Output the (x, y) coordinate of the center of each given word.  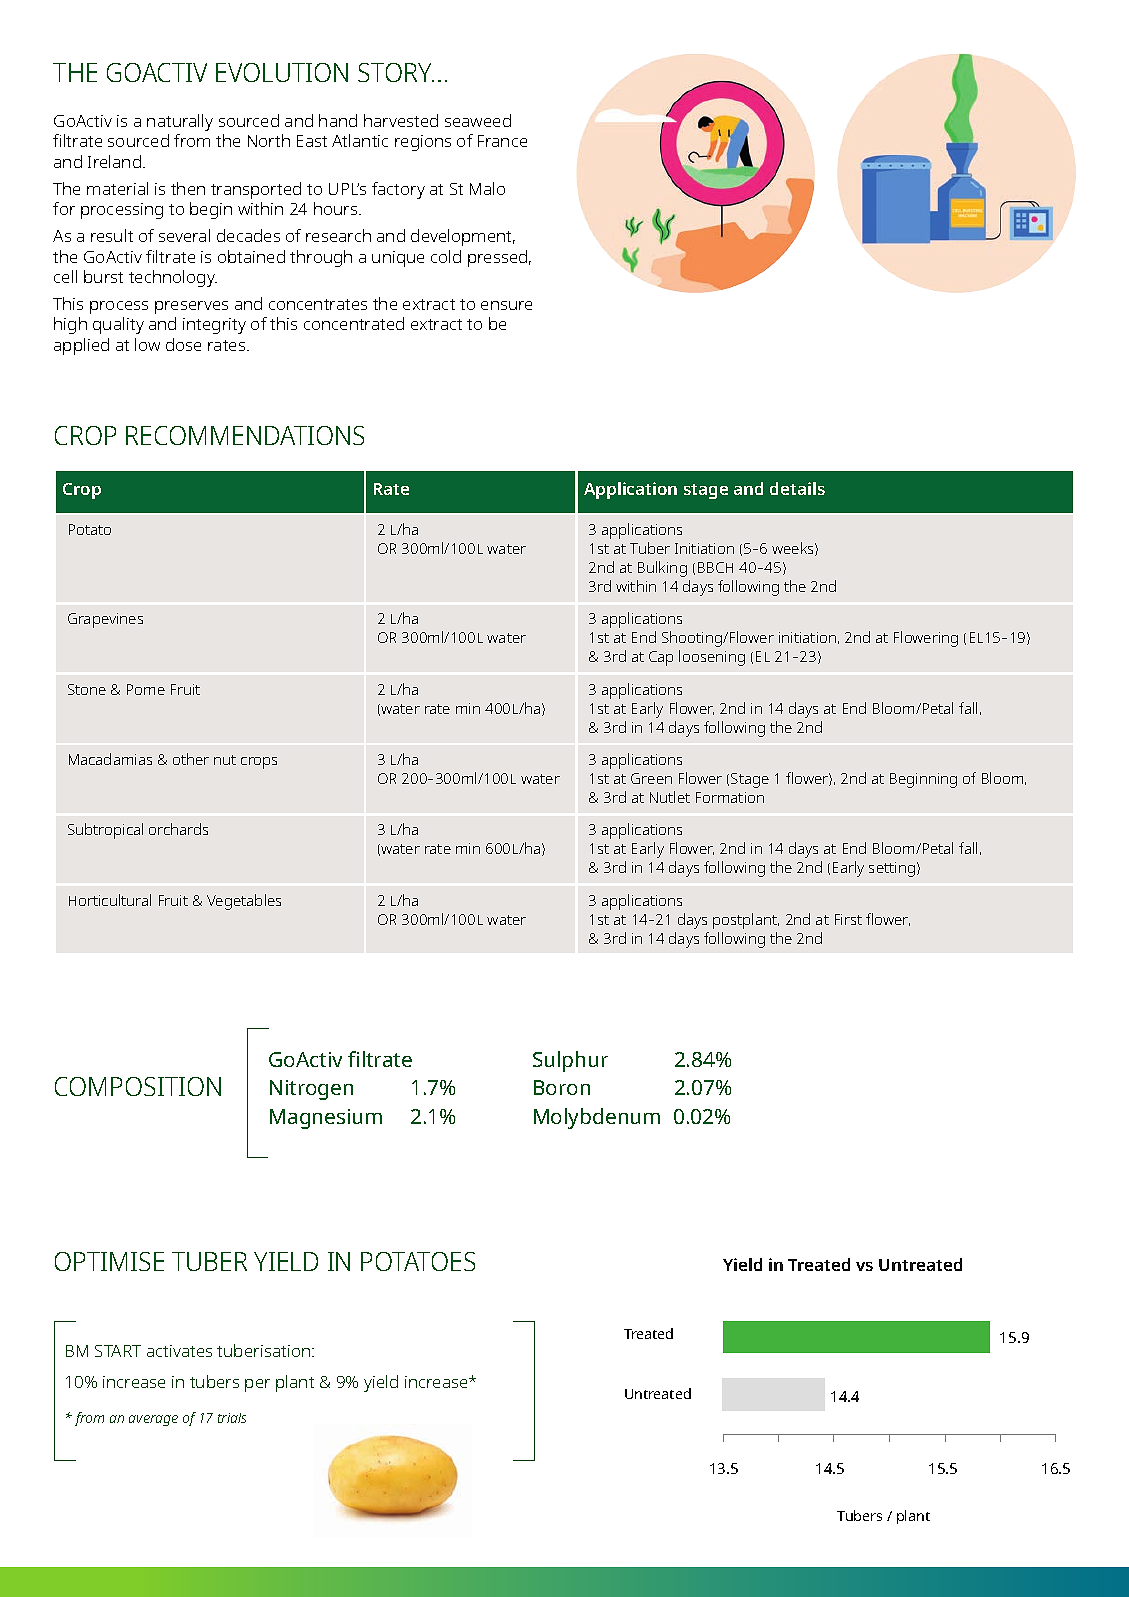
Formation (730, 797)
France (502, 141)
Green (651, 778)
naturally (180, 122)
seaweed (478, 120)
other (191, 759)
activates (179, 1351)
